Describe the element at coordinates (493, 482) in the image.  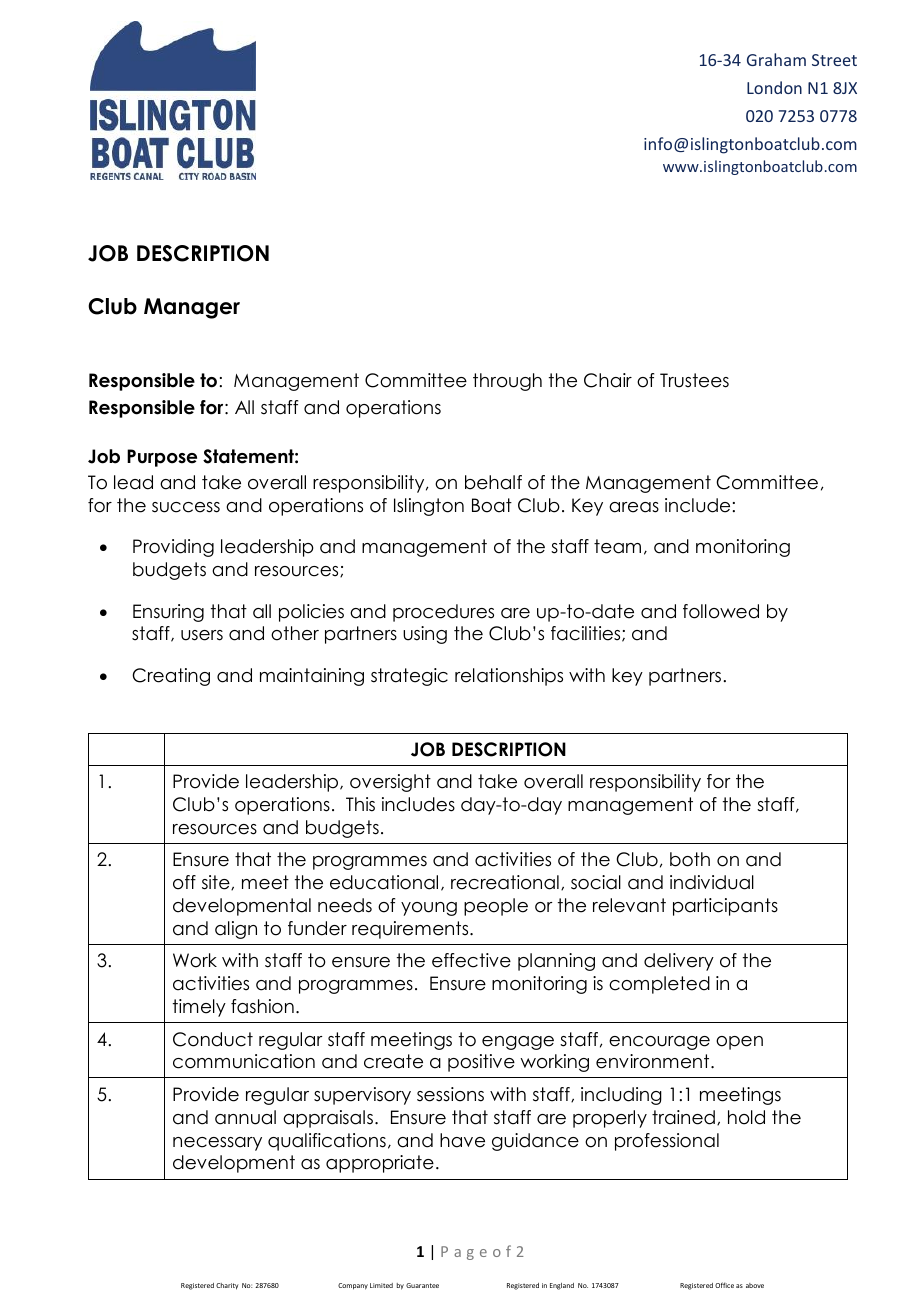
I see `behalf` at that location.
